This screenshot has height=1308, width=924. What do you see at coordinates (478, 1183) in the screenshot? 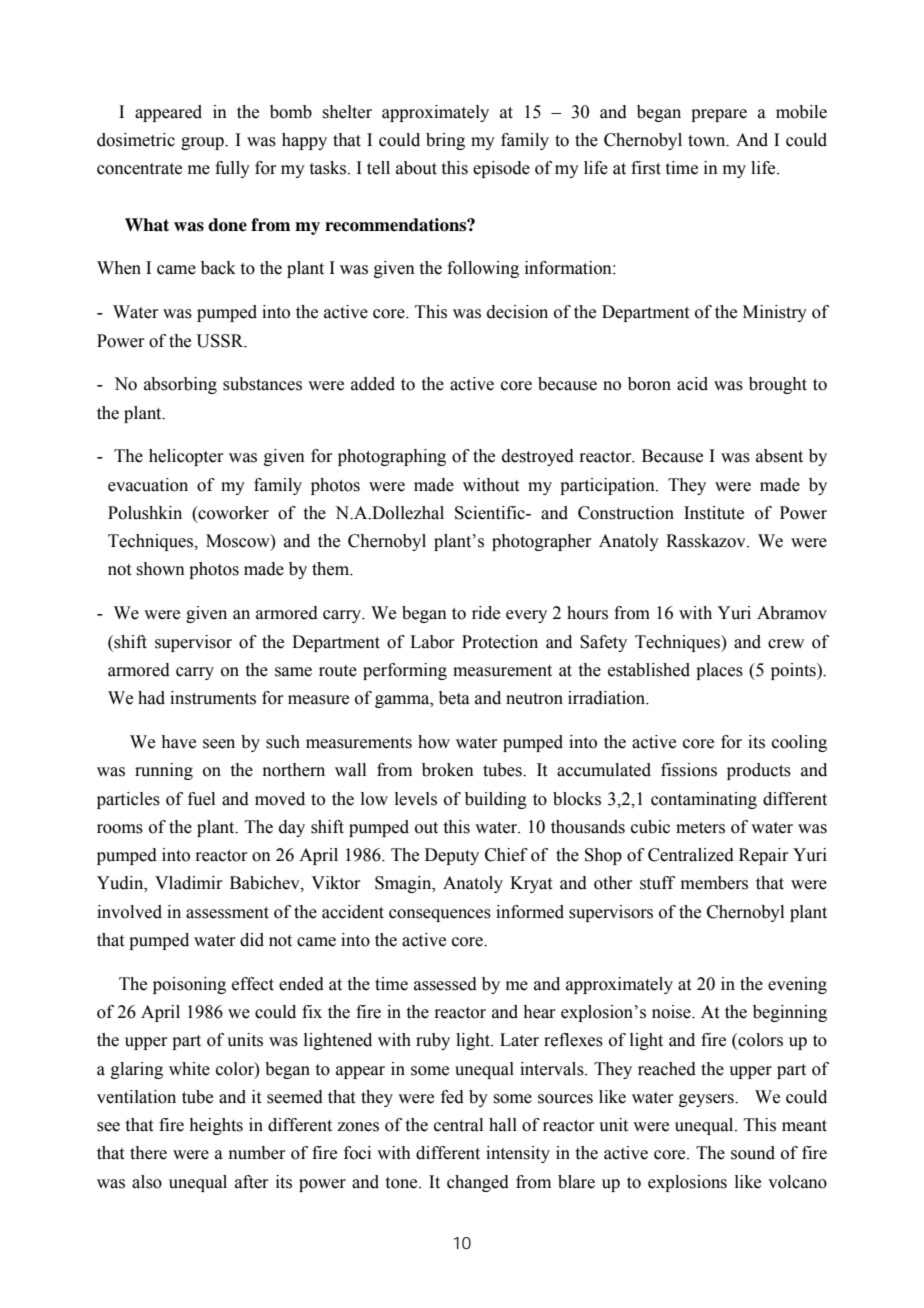
I see `changed` at bounding box center [478, 1183].
